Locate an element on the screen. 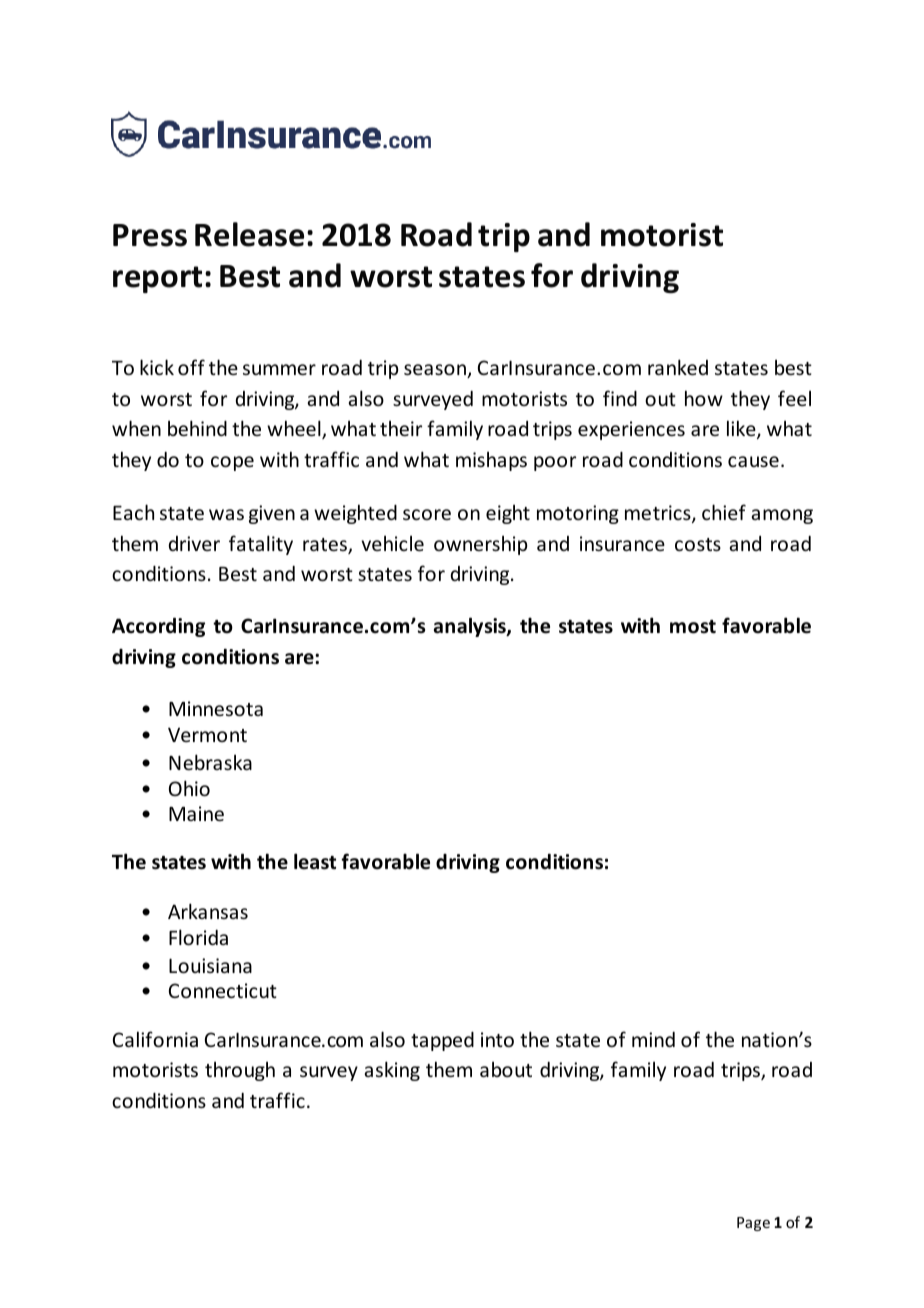 This screenshot has height=1308, width=924. ownership is located at coordinates (481, 545).
